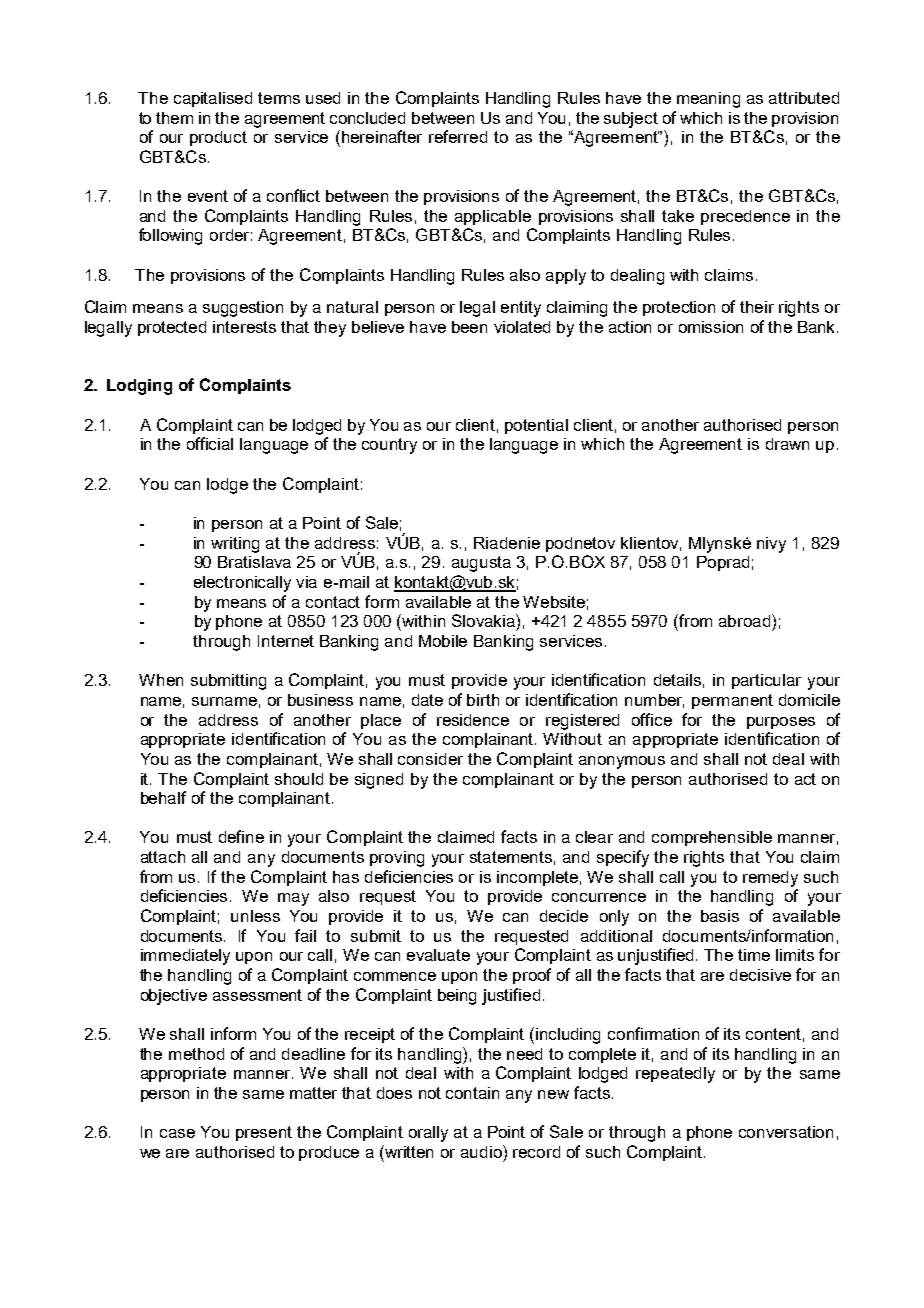  I want to click on been, so click(469, 327).
